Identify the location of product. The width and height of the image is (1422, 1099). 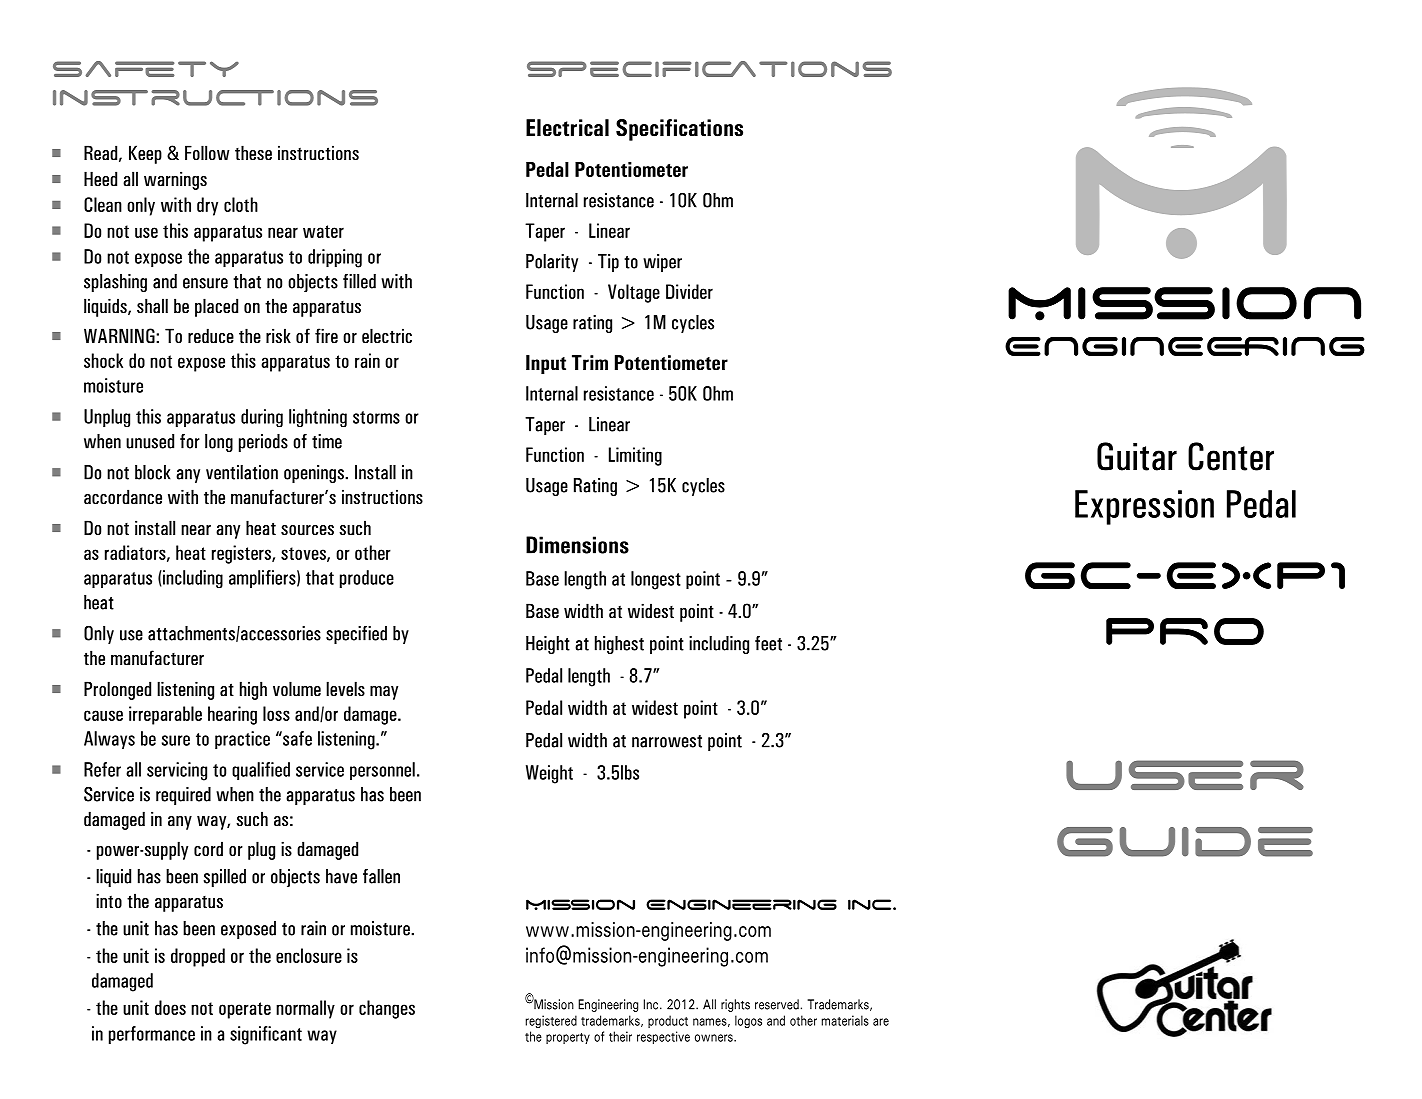
(668, 1021).
